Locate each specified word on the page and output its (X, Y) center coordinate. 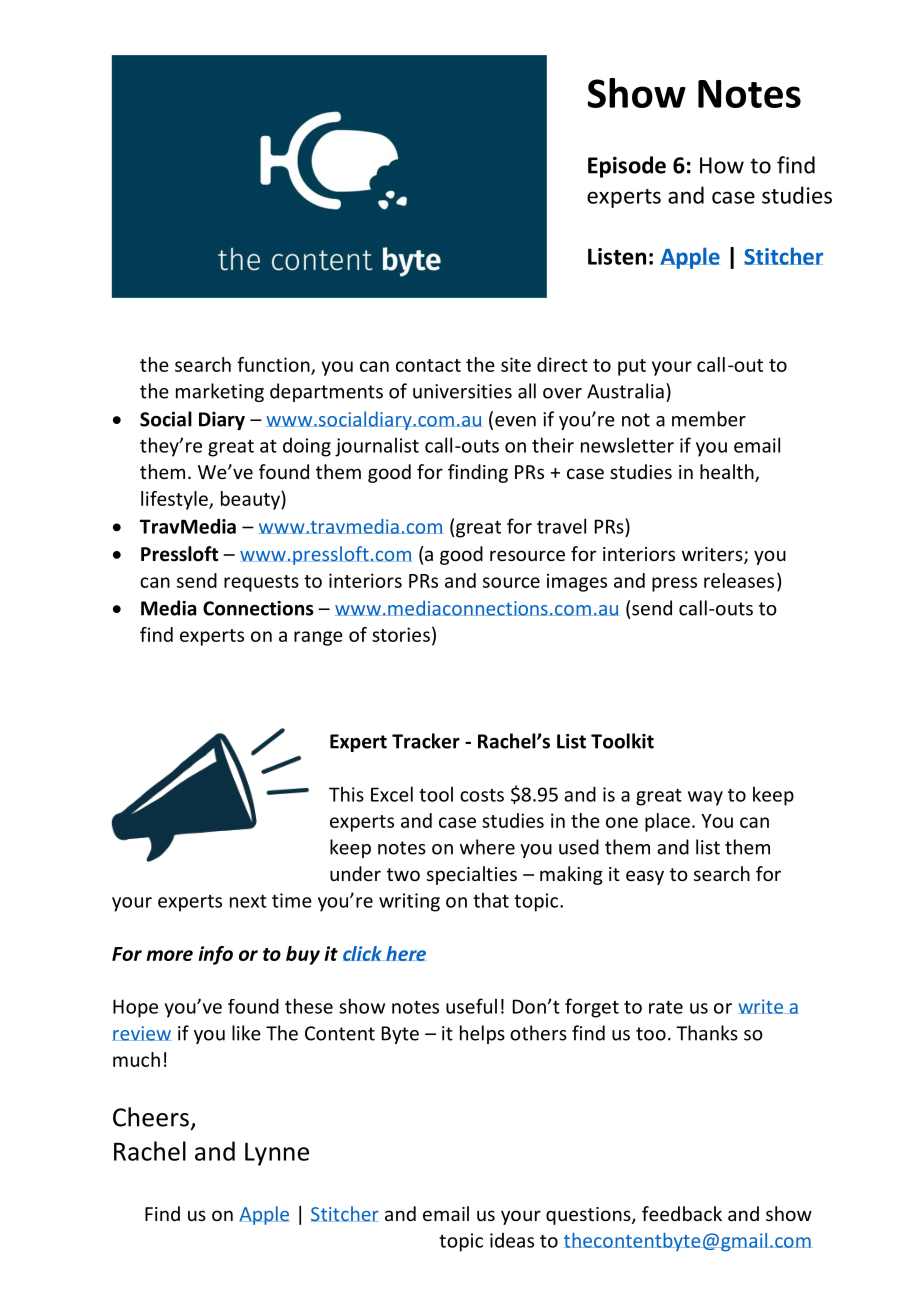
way (705, 798)
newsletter (627, 445)
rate (666, 1007)
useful (471, 1006)
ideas (512, 1240)
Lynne (277, 1154)
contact (428, 365)
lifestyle (175, 500)
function (274, 365)
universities (462, 391)
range (318, 638)
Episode (627, 167)
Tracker (426, 741)
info (215, 955)
